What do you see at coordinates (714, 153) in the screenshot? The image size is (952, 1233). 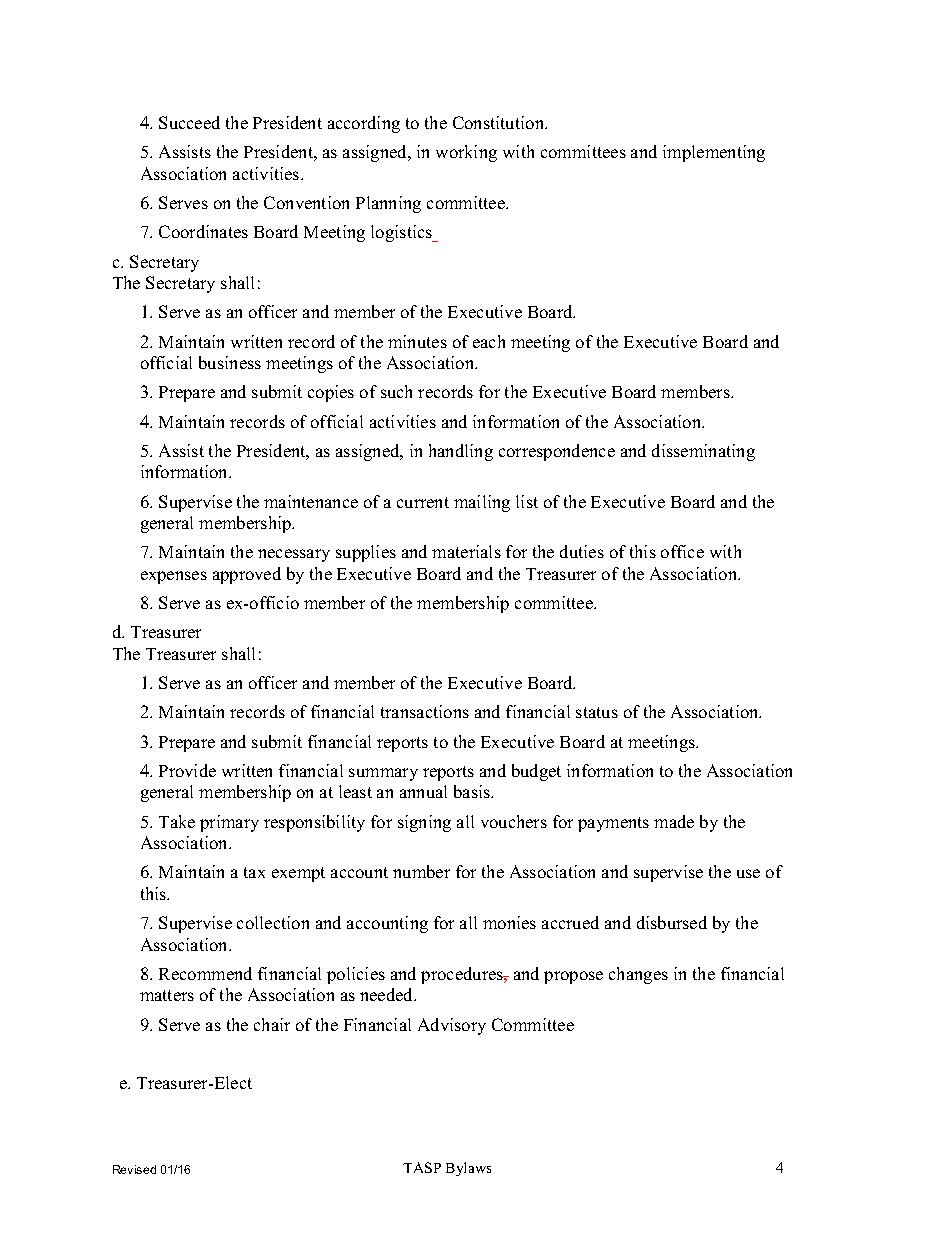 I see `implementing` at bounding box center [714, 153].
